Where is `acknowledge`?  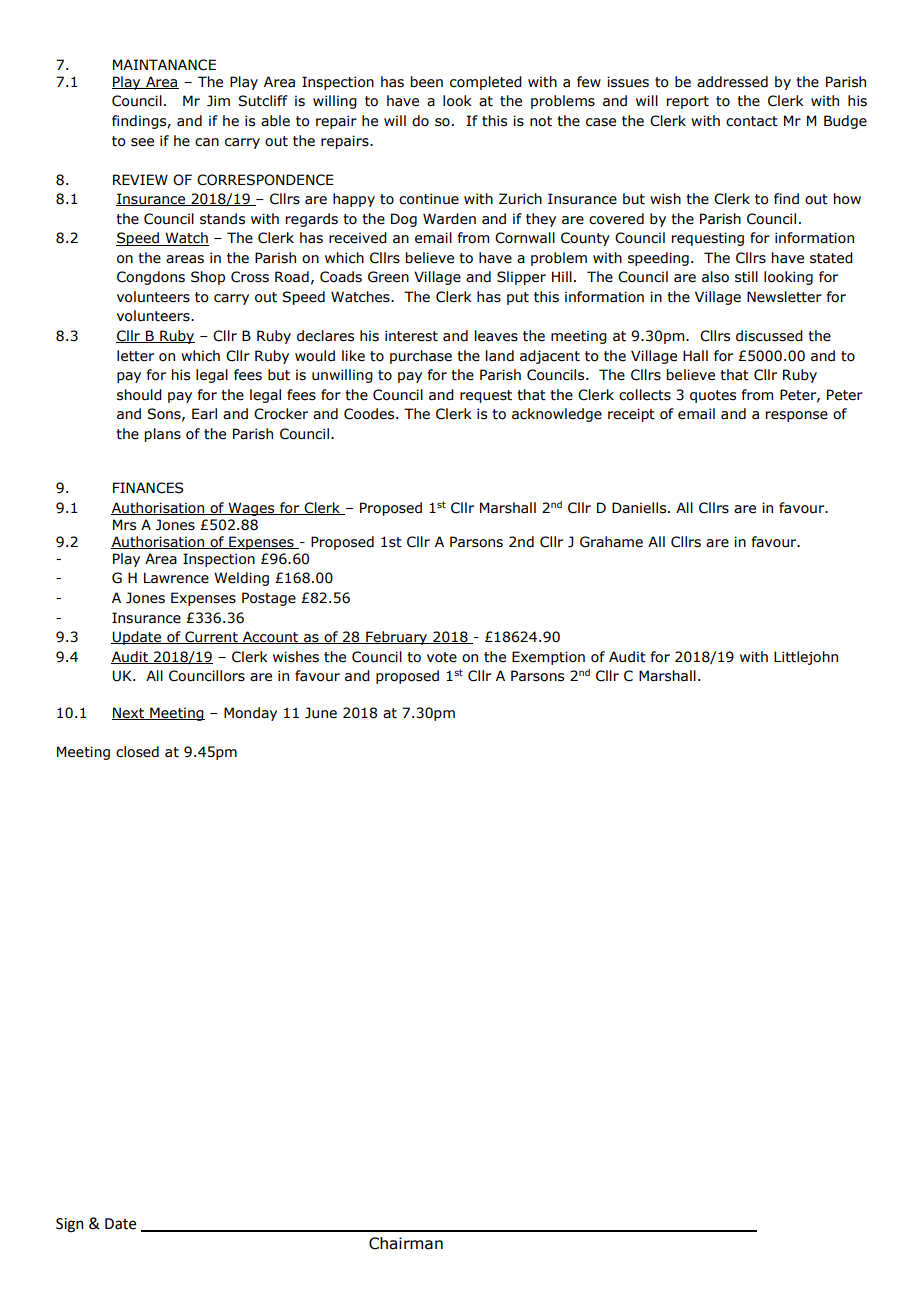
acknowledge is located at coordinates (557, 415).
